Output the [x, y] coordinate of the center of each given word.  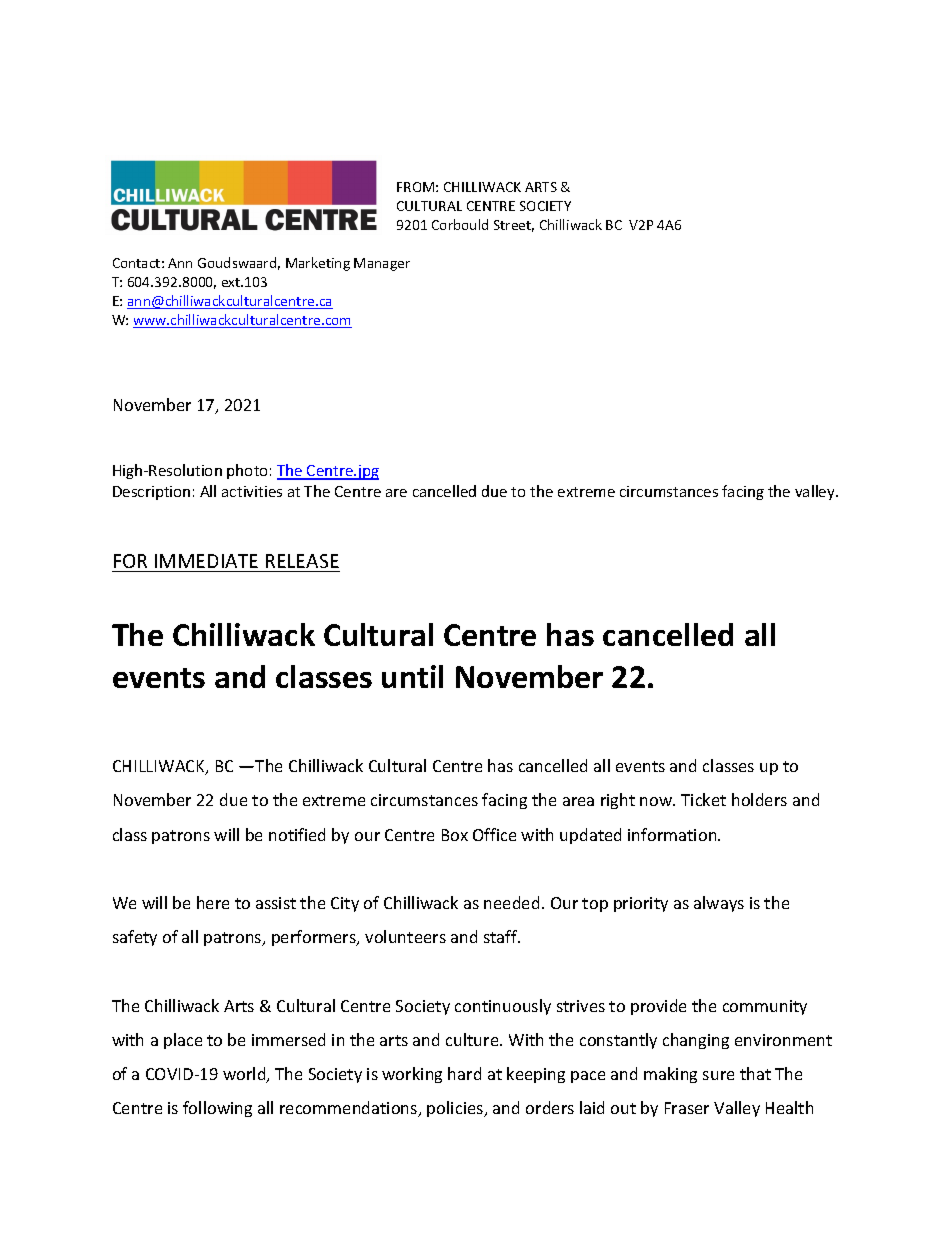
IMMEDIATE [206, 561]
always [719, 904]
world [245, 1075]
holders [759, 799]
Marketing [318, 264]
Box [455, 835]
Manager [382, 264]
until [412, 676]
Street [514, 226]
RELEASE [302, 561]
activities [252, 491]
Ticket [703, 799]
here [213, 902]
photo [247, 471]
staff [502, 936]
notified [297, 834]
